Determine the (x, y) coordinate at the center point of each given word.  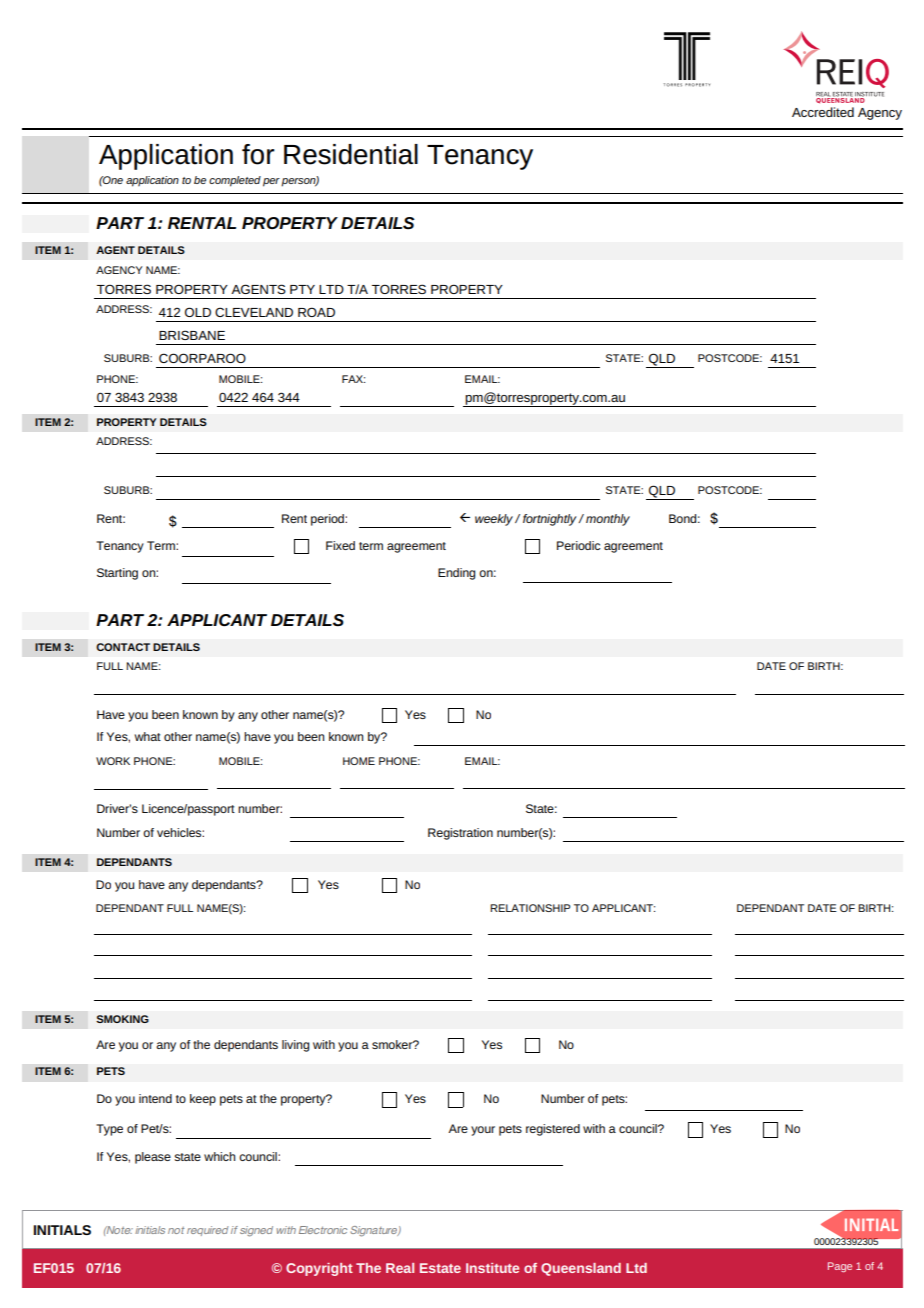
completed (235, 181)
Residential (351, 154)
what (148, 736)
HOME (359, 761)
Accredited (823, 112)
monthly (608, 520)
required (208, 1231)
